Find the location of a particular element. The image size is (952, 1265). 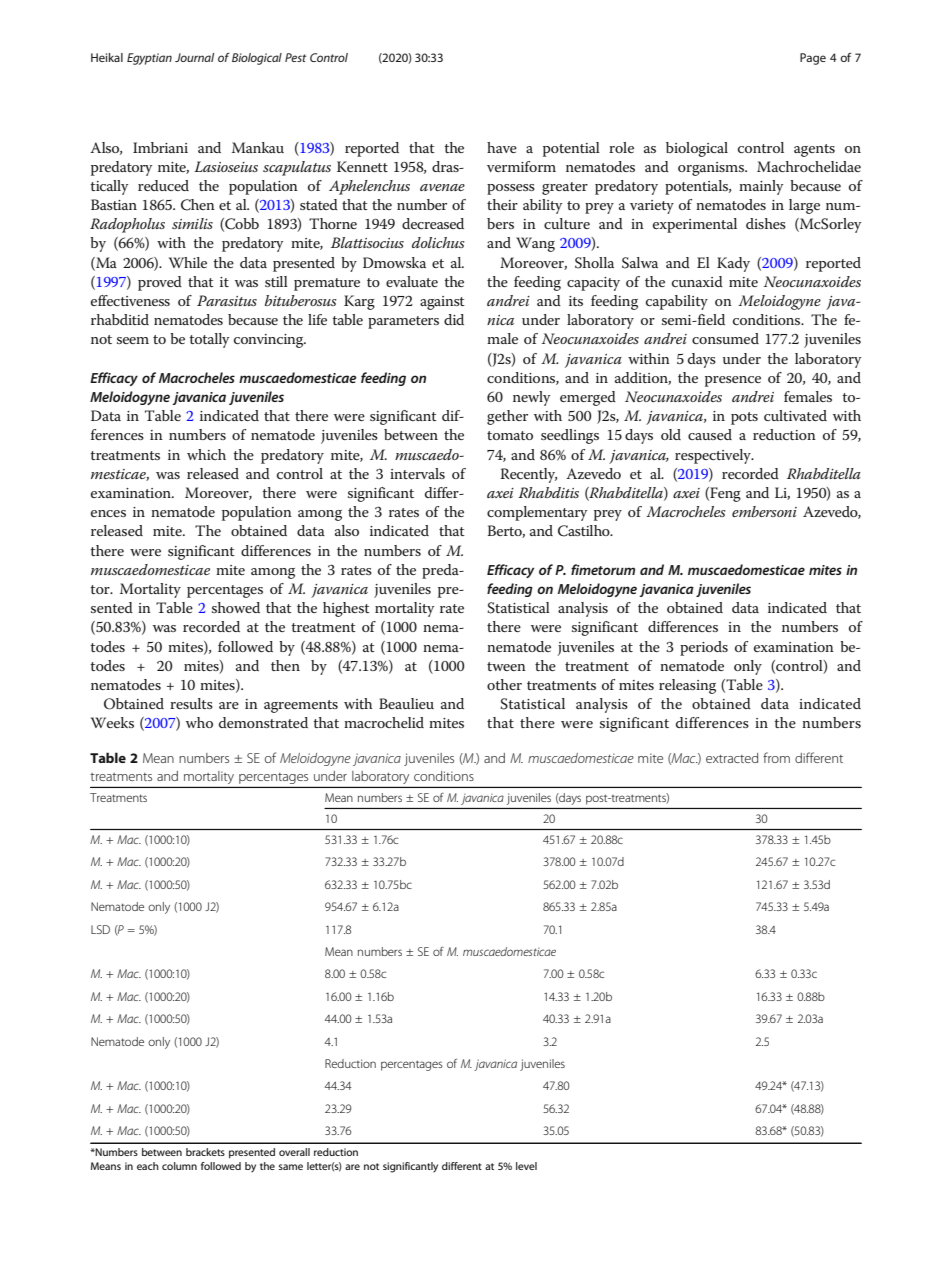

other is located at coordinates (504, 684).
